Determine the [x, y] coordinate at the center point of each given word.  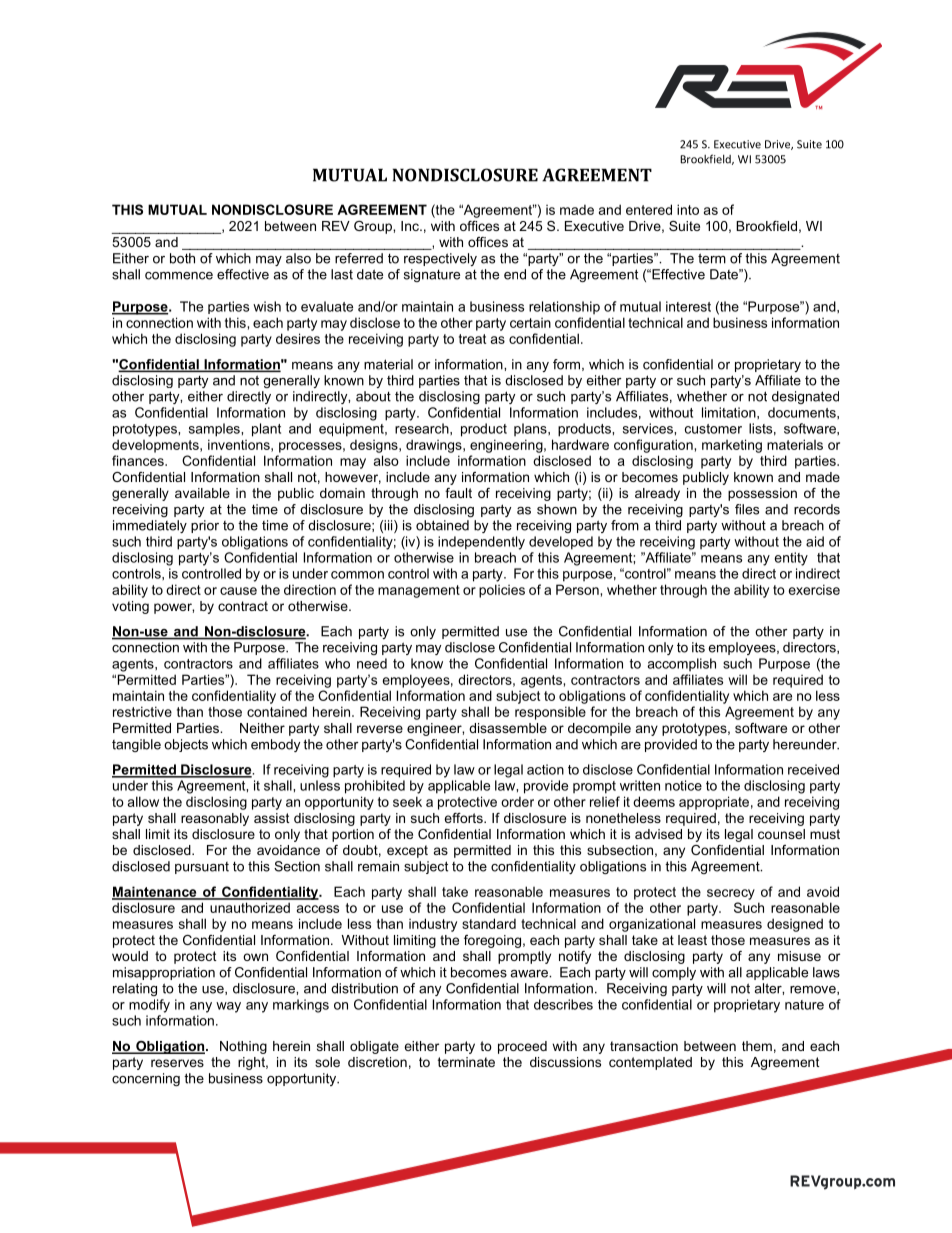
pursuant [202, 868]
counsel [781, 834]
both [182, 258]
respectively [440, 259]
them [757, 1046]
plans [531, 429]
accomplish [681, 664]
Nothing [243, 1047]
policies [502, 591]
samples [215, 430]
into [688, 209]
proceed [522, 1047]
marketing [732, 446]
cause [238, 591]
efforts [464, 818]
